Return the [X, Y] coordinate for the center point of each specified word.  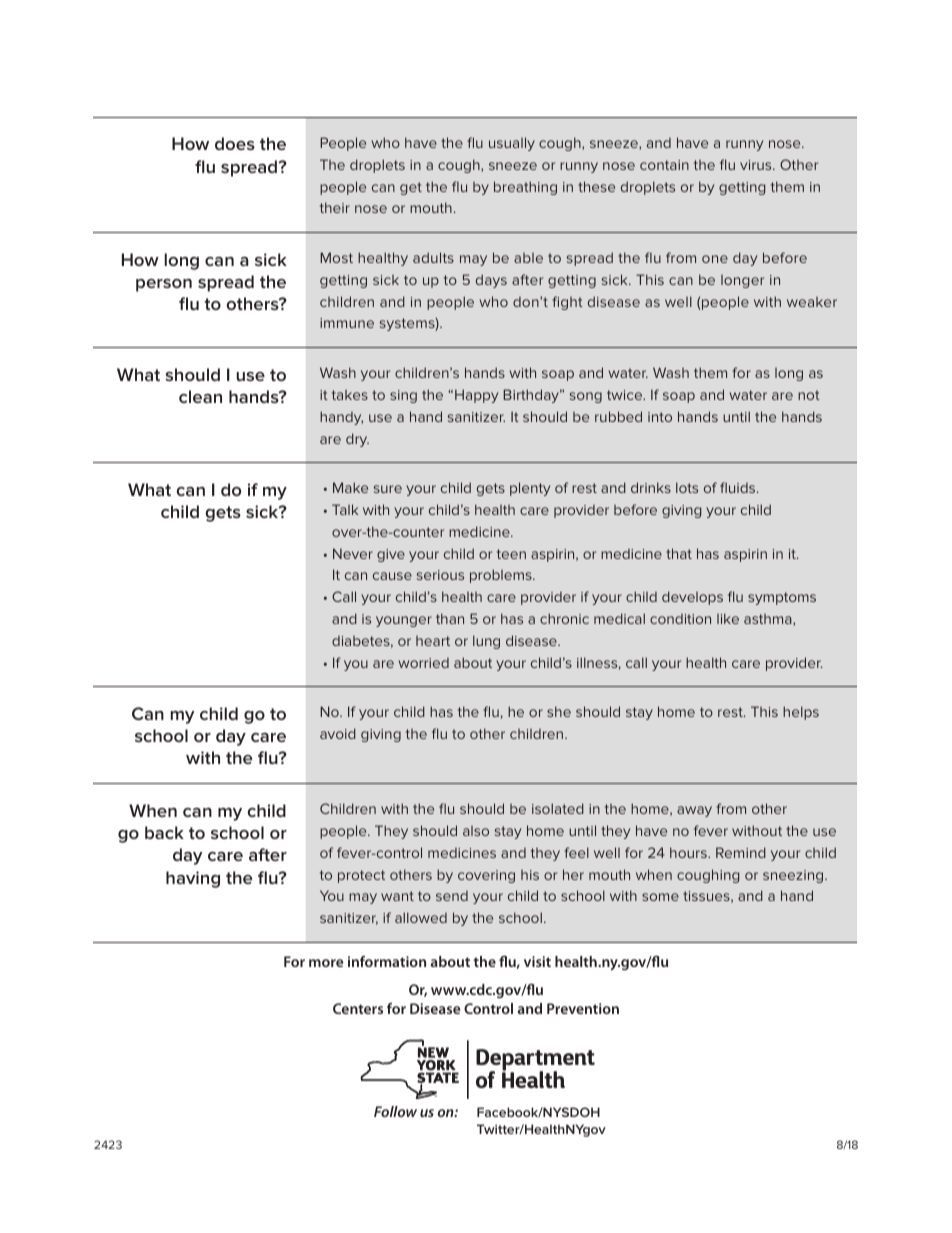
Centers [358, 1008]
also [476, 831]
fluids [739, 487]
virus [757, 165]
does [235, 143]
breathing [525, 188]
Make [350, 487]
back [164, 832]
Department [535, 1061]
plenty [530, 489]
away [694, 811]
